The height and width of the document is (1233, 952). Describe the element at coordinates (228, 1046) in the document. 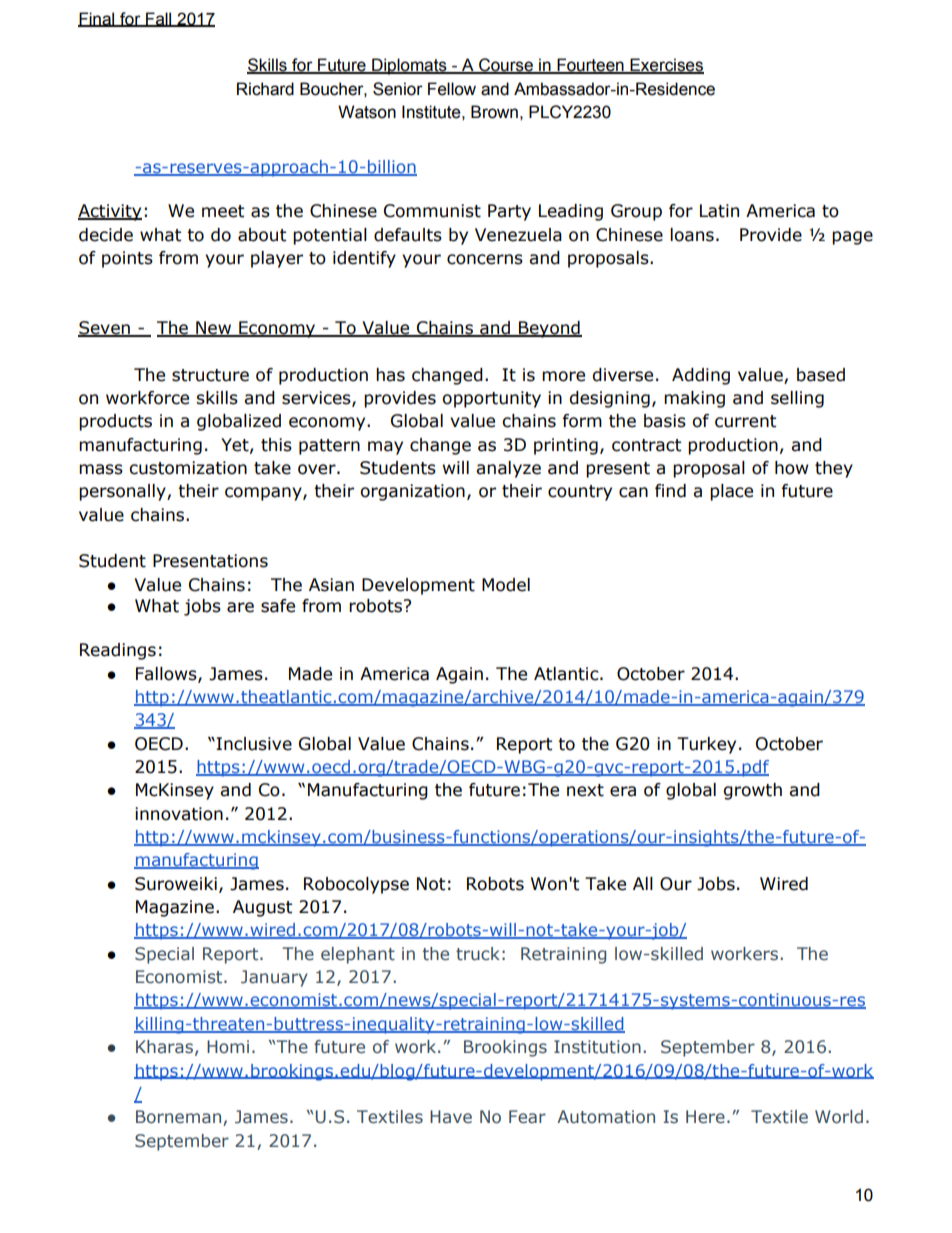

I see `Homi` at that location.
